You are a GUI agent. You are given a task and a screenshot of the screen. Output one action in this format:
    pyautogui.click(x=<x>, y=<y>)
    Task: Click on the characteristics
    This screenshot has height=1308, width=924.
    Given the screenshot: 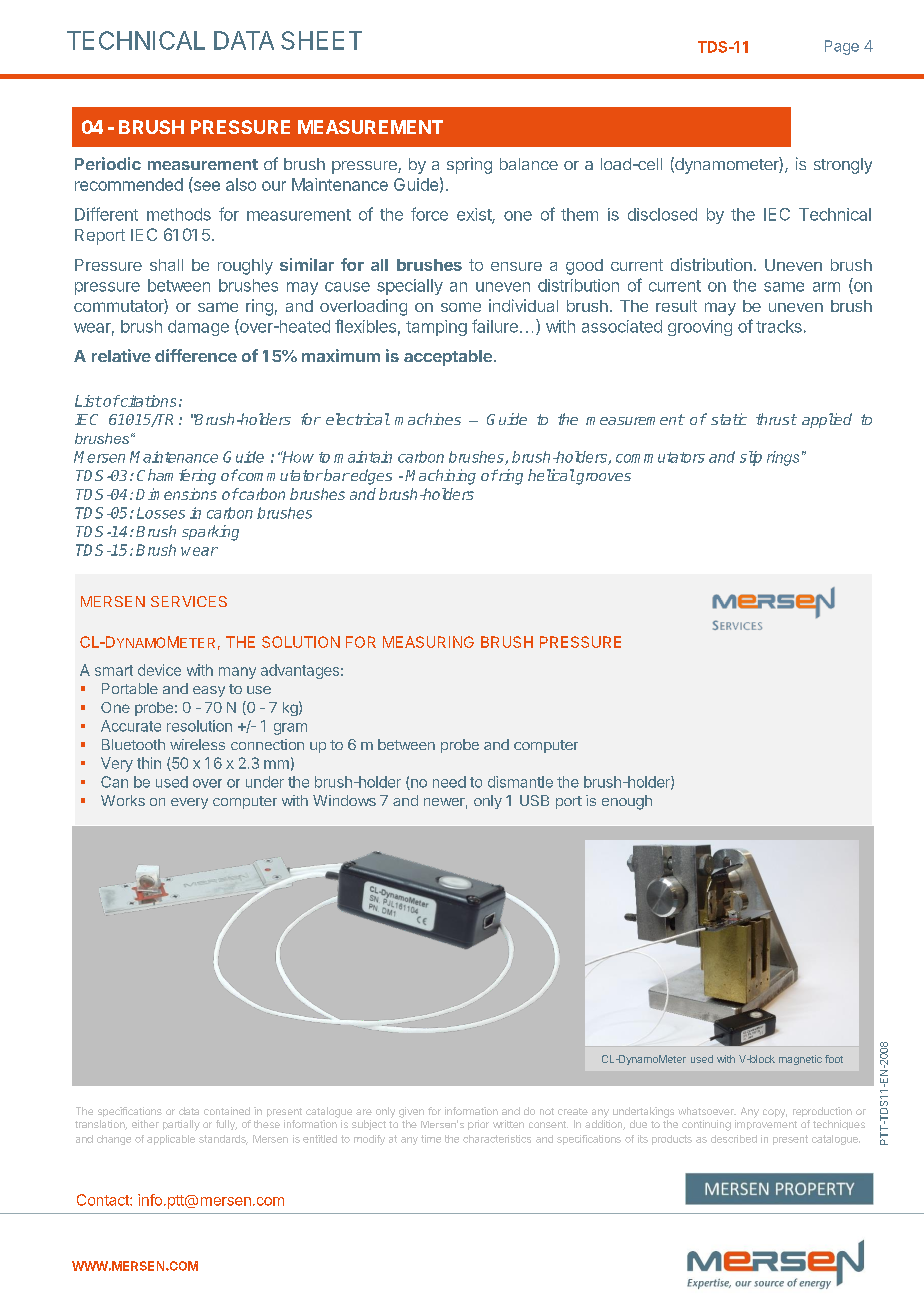 What is the action you would take?
    pyautogui.click(x=497, y=1139)
